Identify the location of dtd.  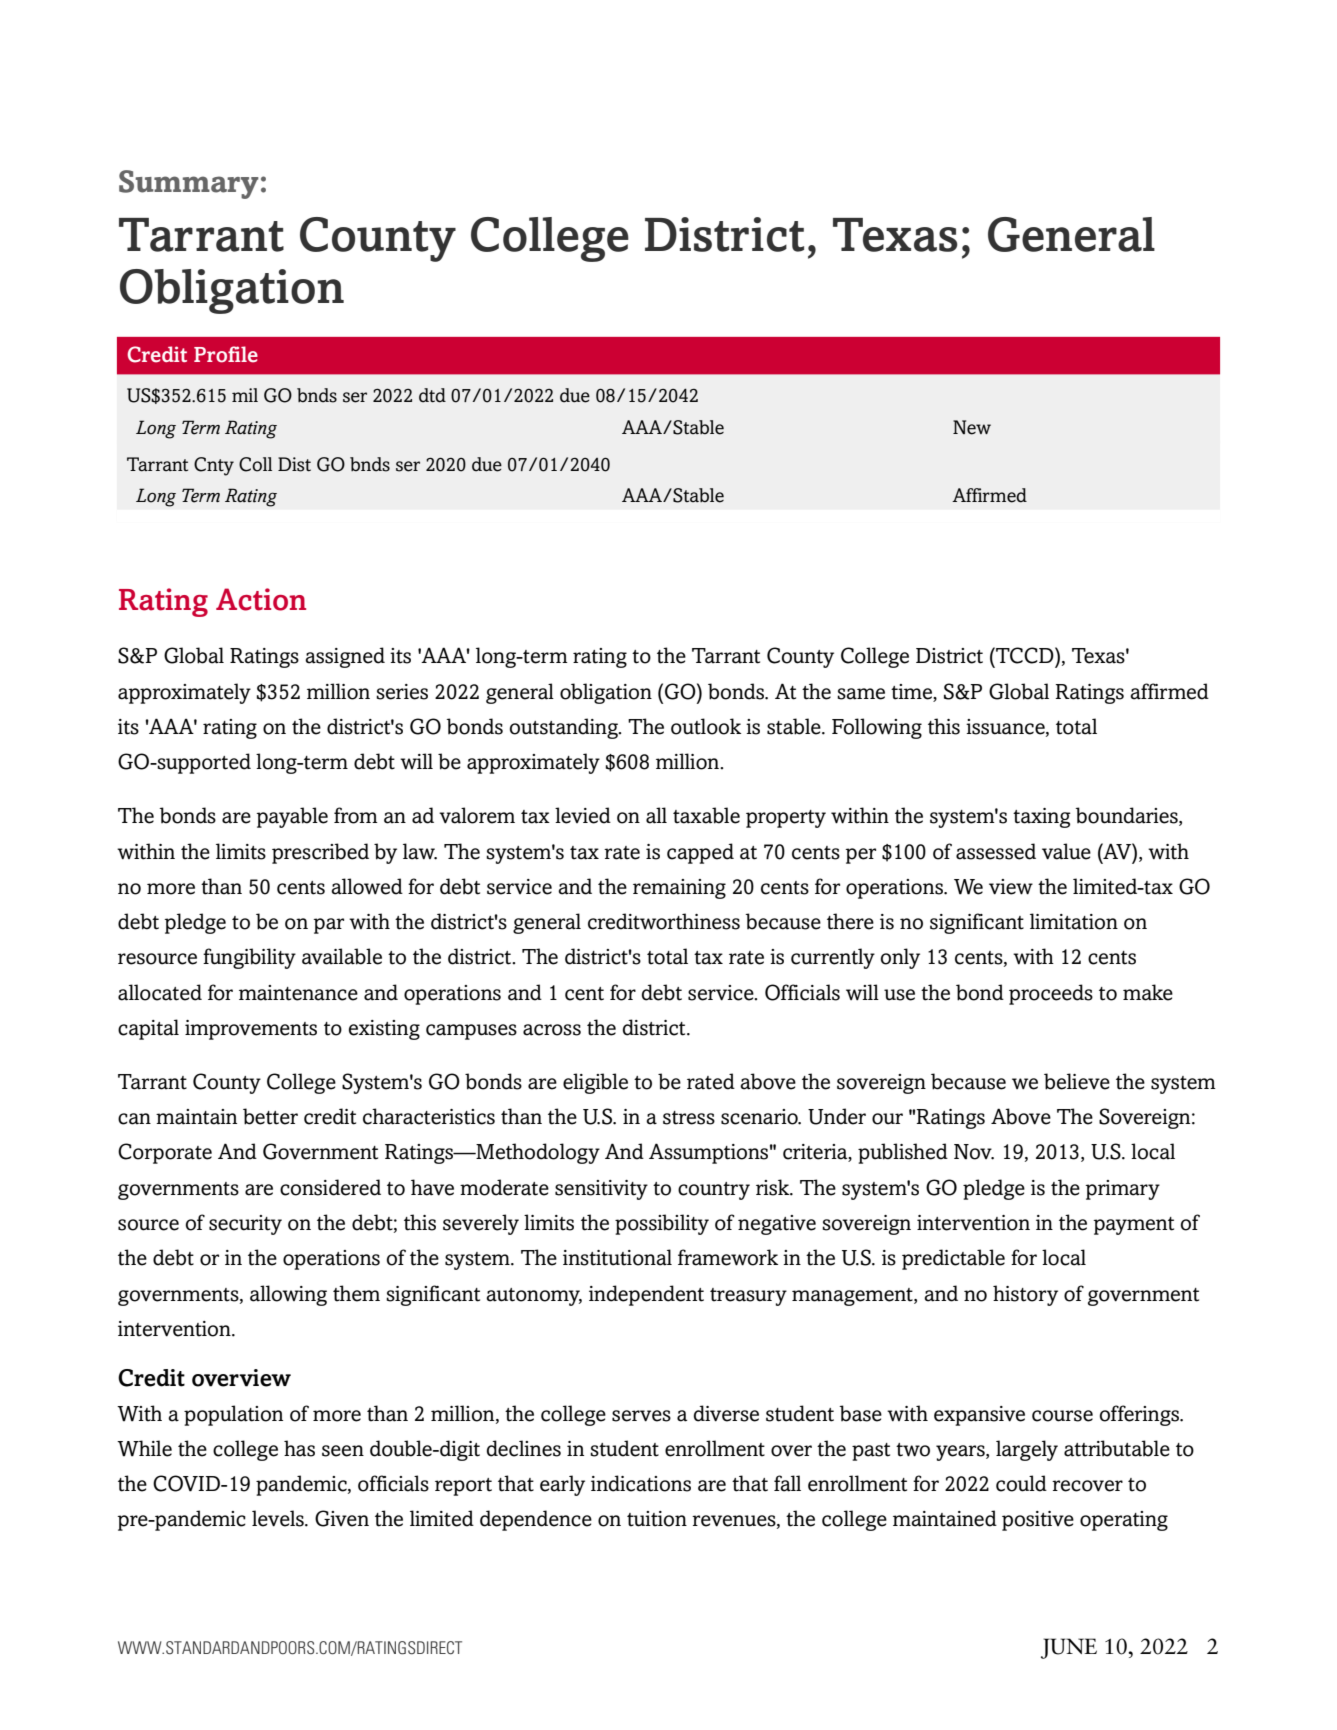
(432, 395).
